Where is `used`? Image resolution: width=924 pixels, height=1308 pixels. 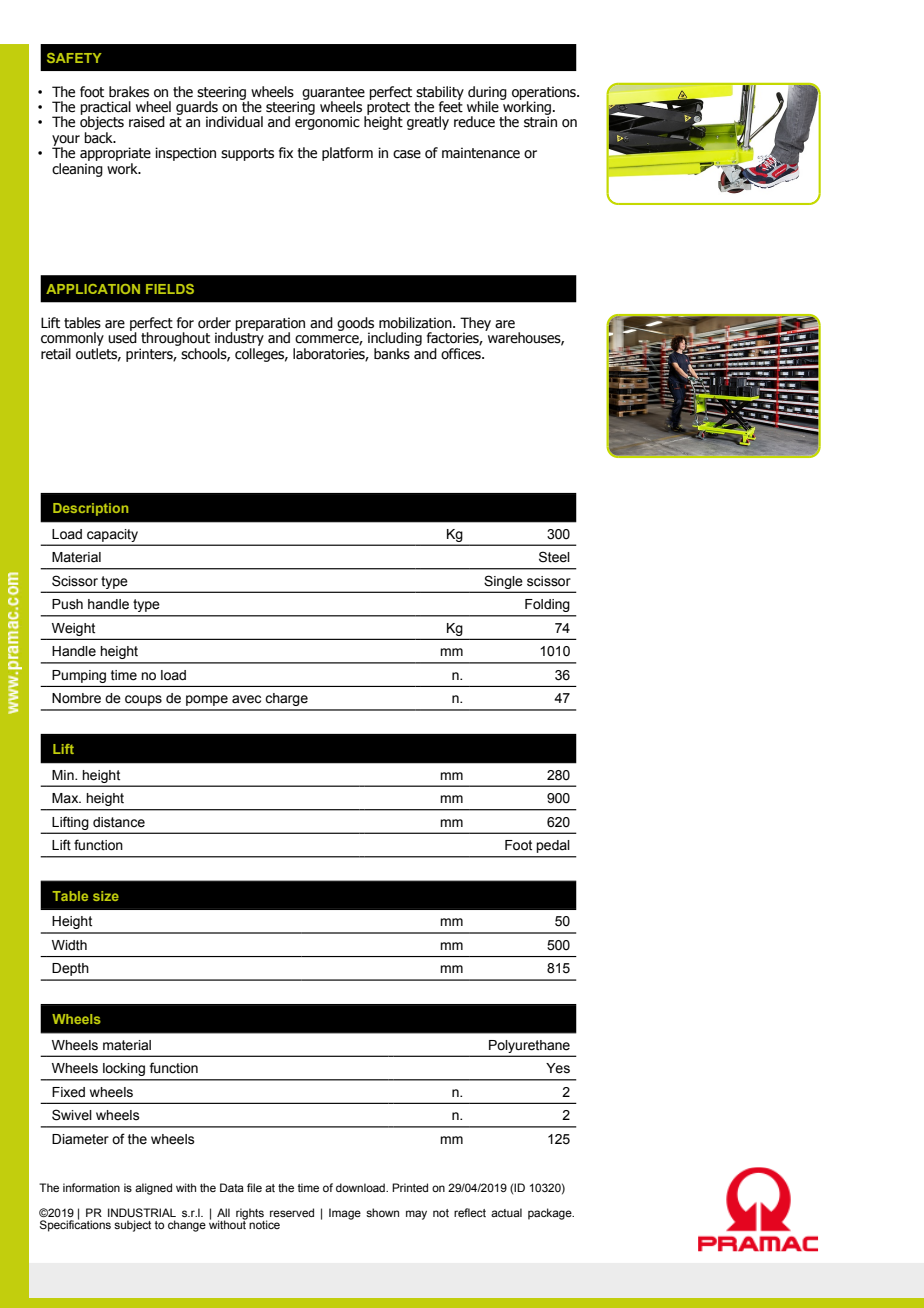 used is located at coordinates (122, 337).
